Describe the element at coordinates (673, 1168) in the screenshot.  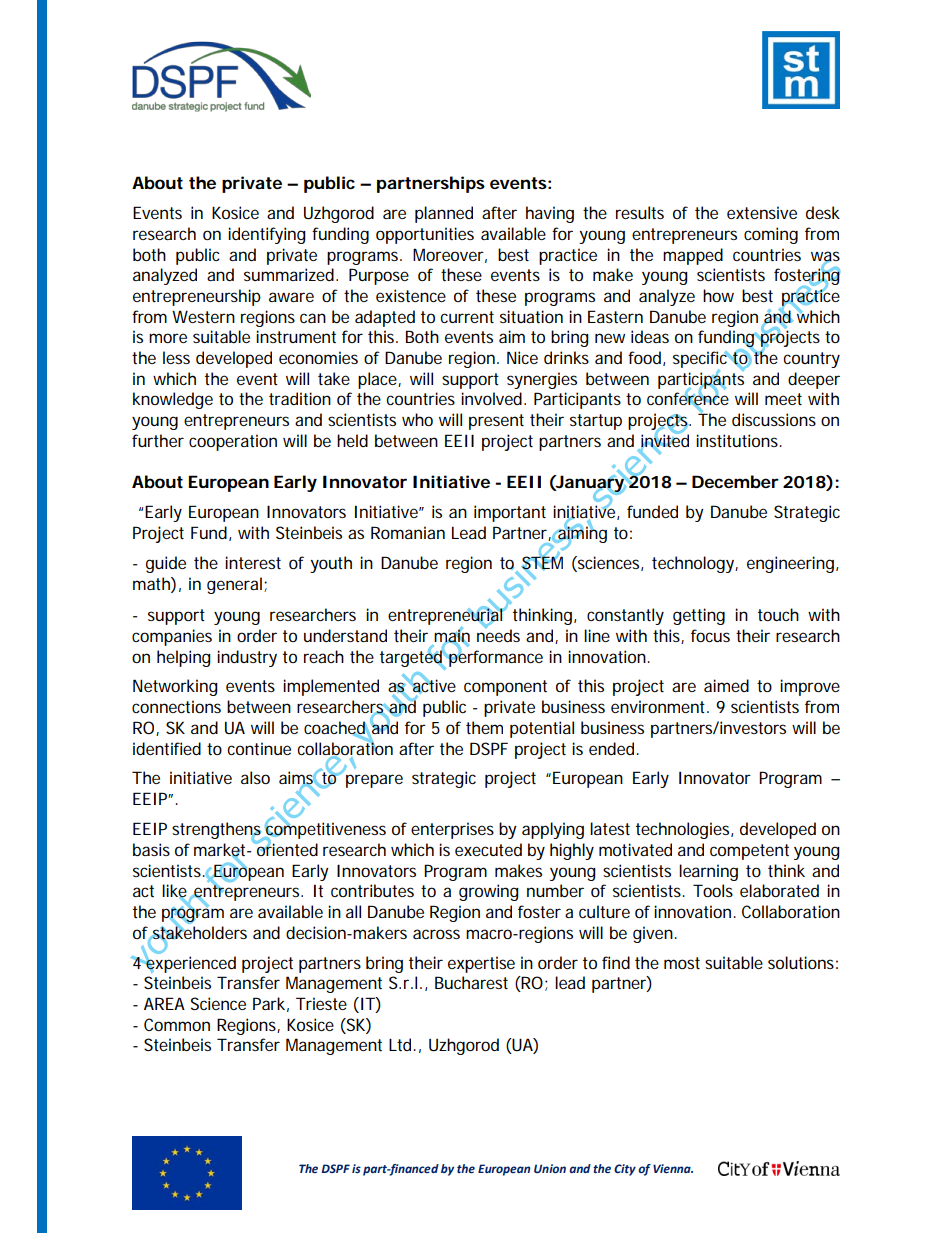
I see `Vienna` at that location.
